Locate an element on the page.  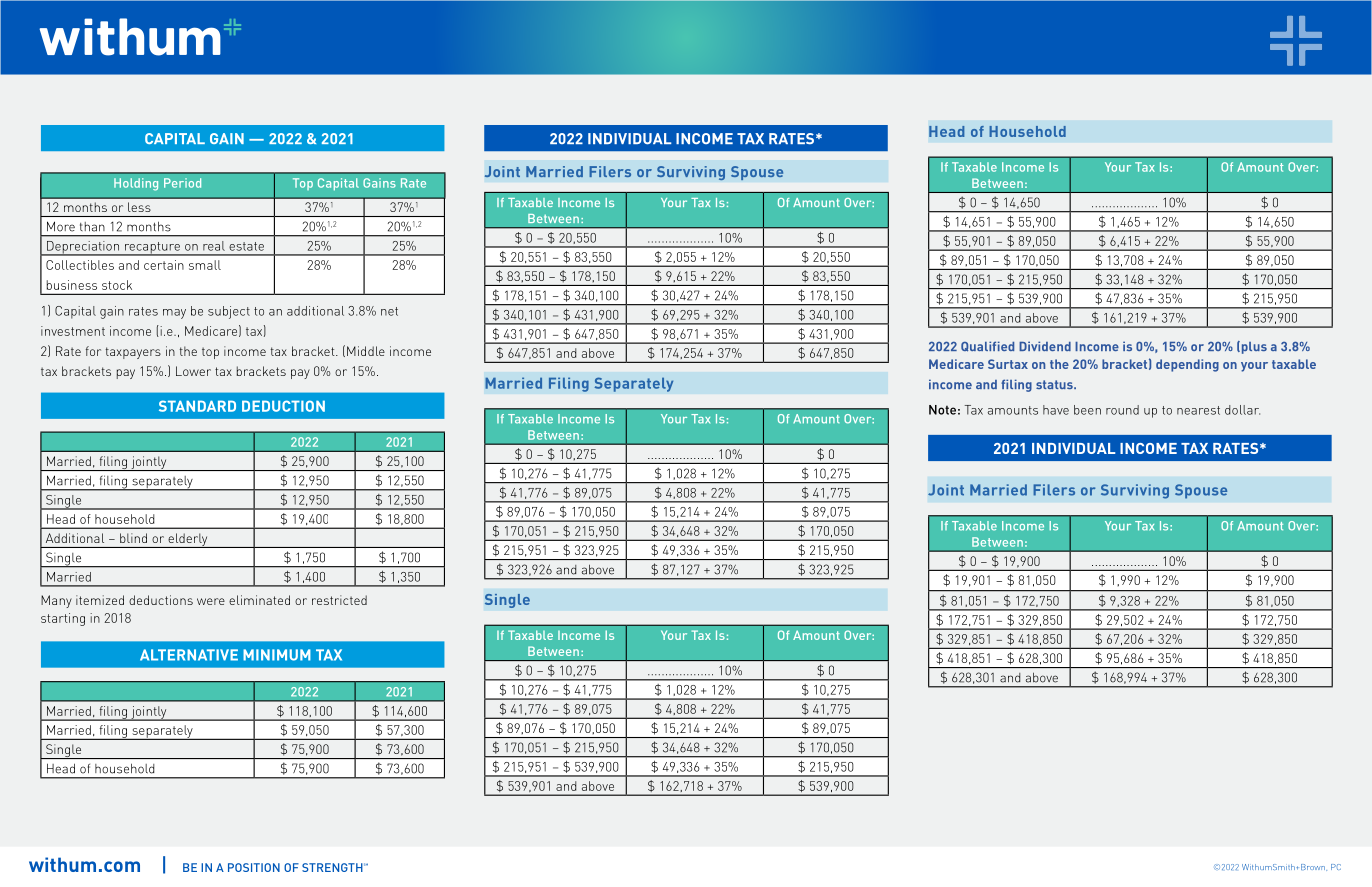
restricted is located at coordinates (339, 600).
